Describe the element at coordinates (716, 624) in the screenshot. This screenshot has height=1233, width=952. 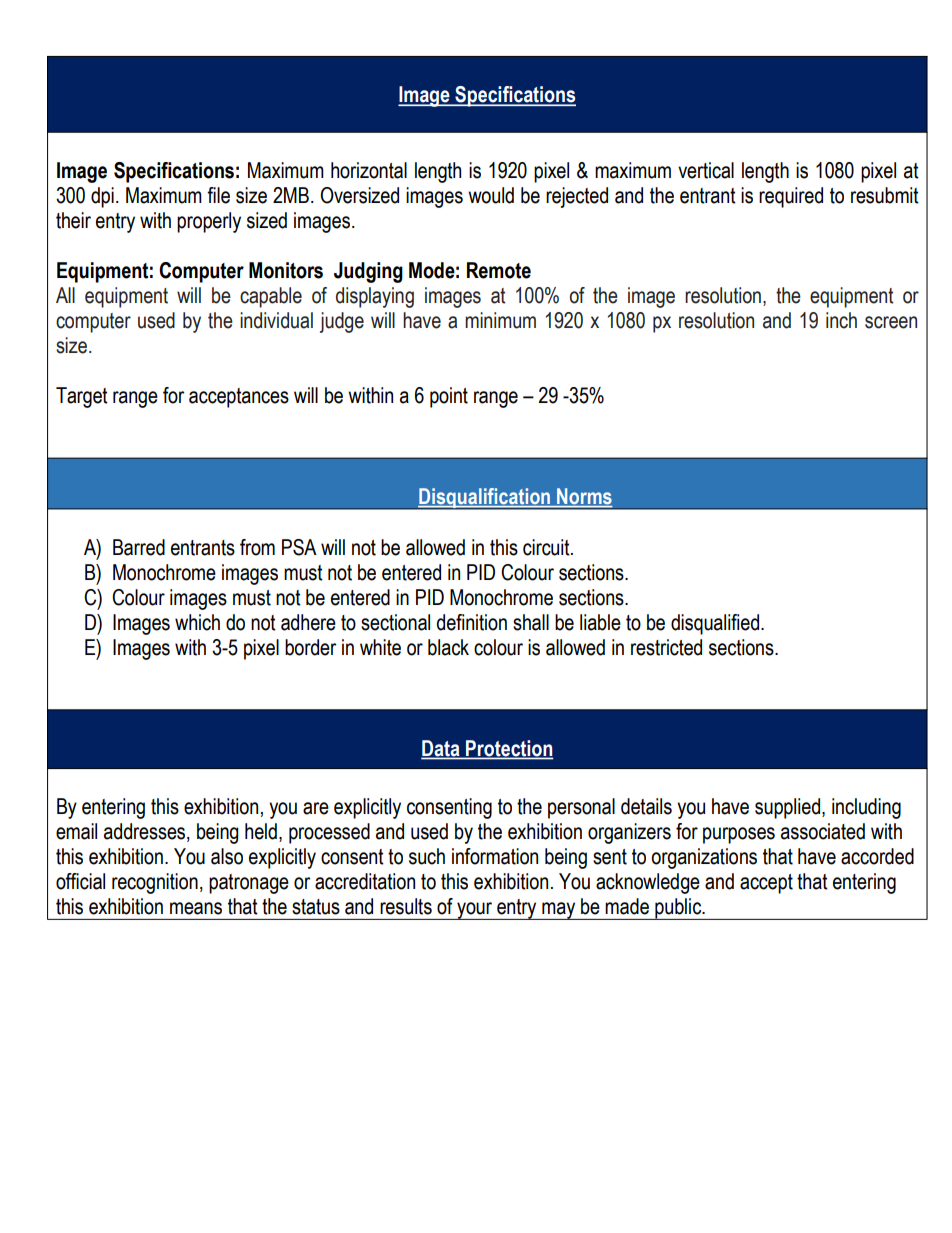
I see `disqualified` at that location.
